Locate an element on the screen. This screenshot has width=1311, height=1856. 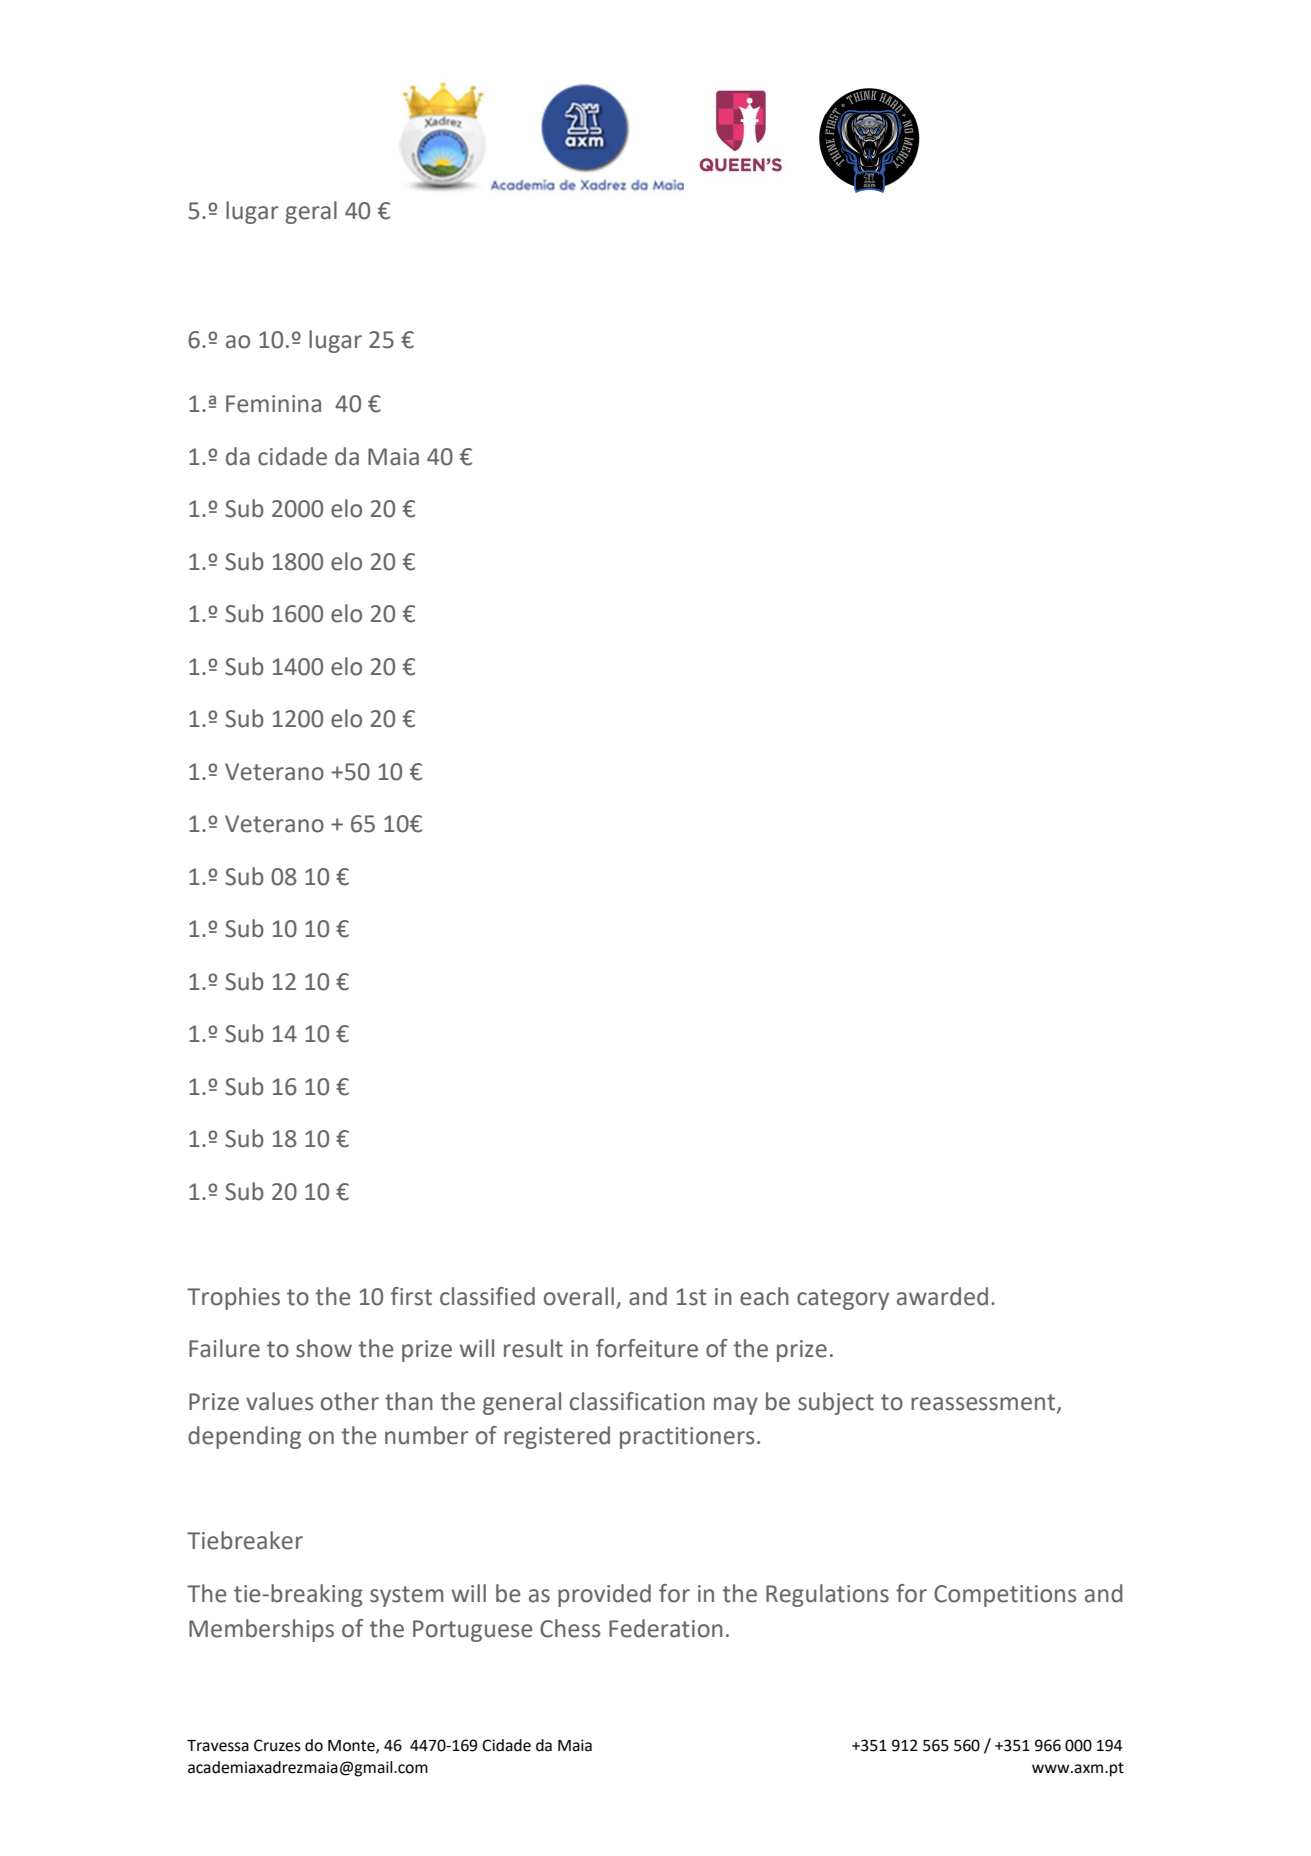
overall is located at coordinates (579, 1296).
